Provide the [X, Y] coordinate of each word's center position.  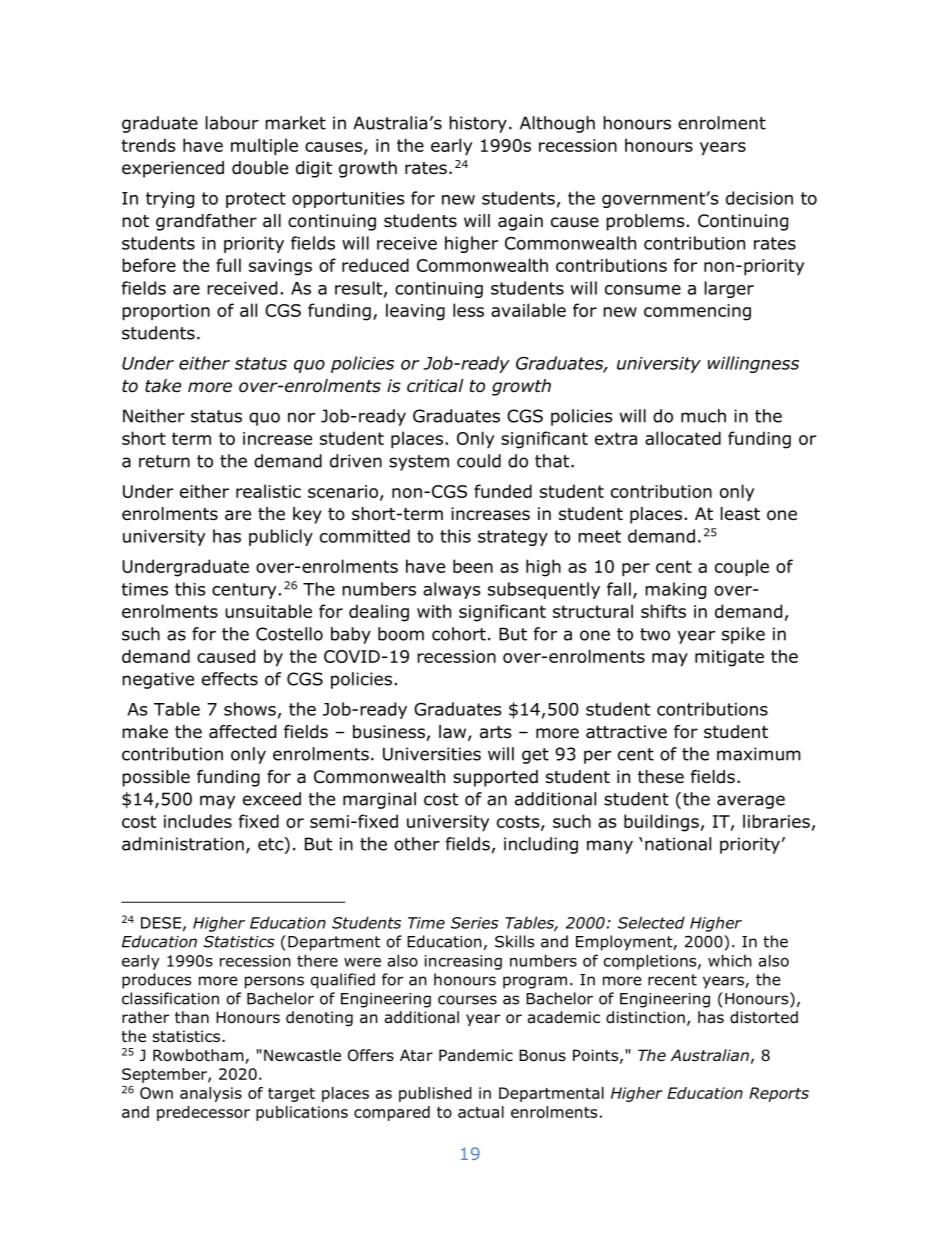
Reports [779, 1094]
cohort [459, 634]
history [478, 124]
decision [759, 198]
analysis [211, 1094]
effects [230, 679]
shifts [663, 611]
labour [232, 123]
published [435, 1094]
